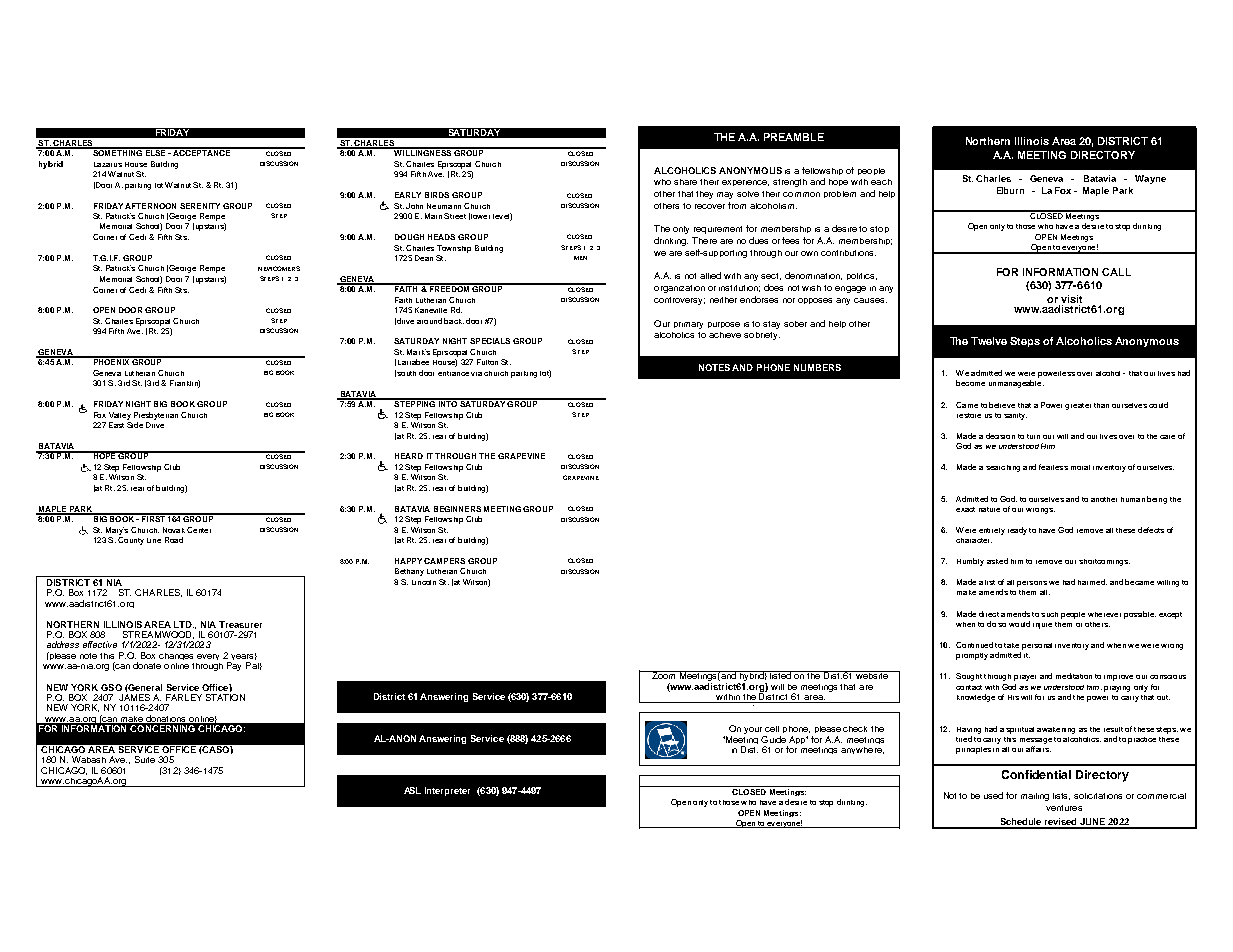  What do you see at coordinates (685, 182) in the image?
I see `share` at bounding box center [685, 182].
